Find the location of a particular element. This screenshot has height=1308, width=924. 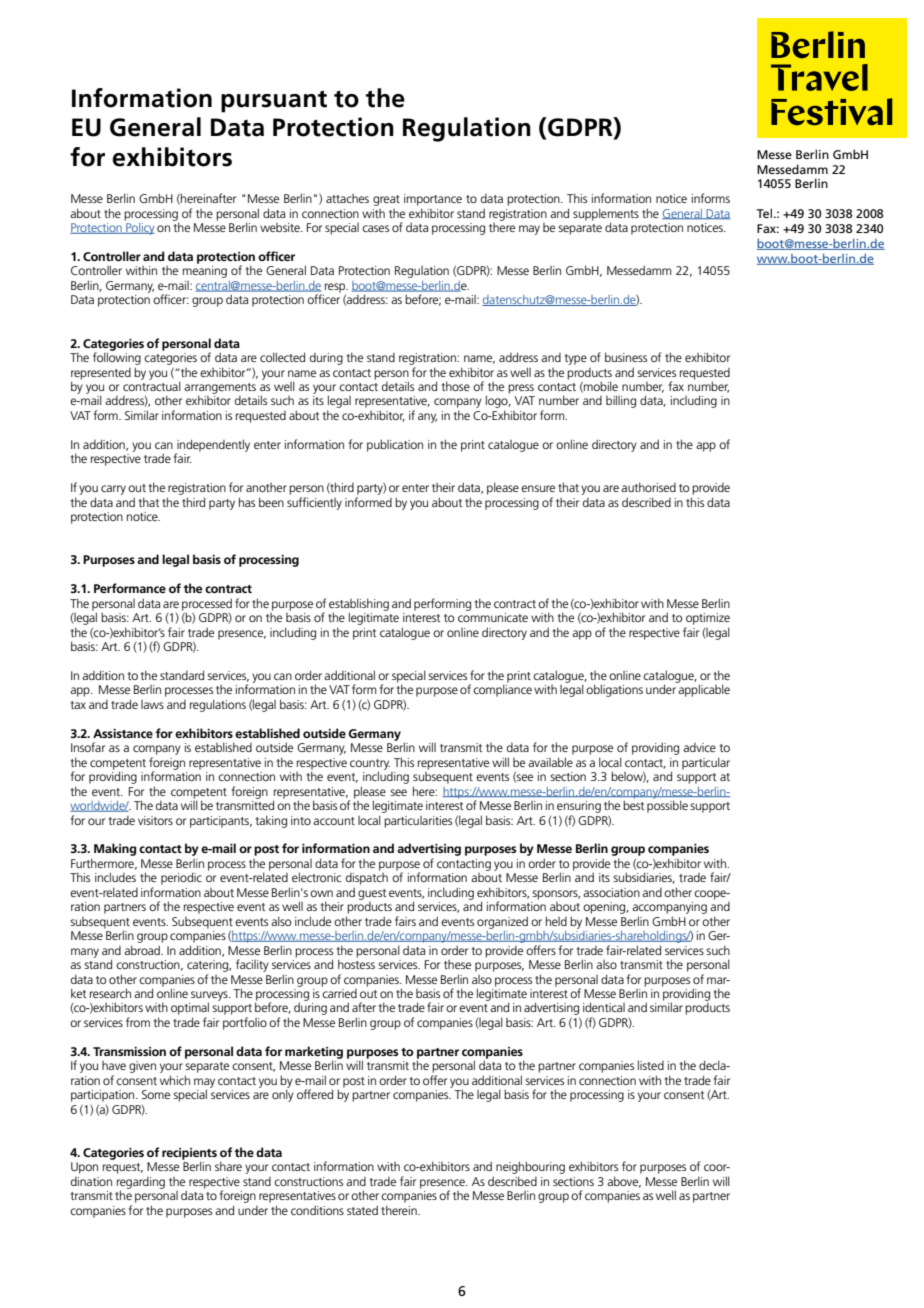

above is located at coordinates (624, 1182).
